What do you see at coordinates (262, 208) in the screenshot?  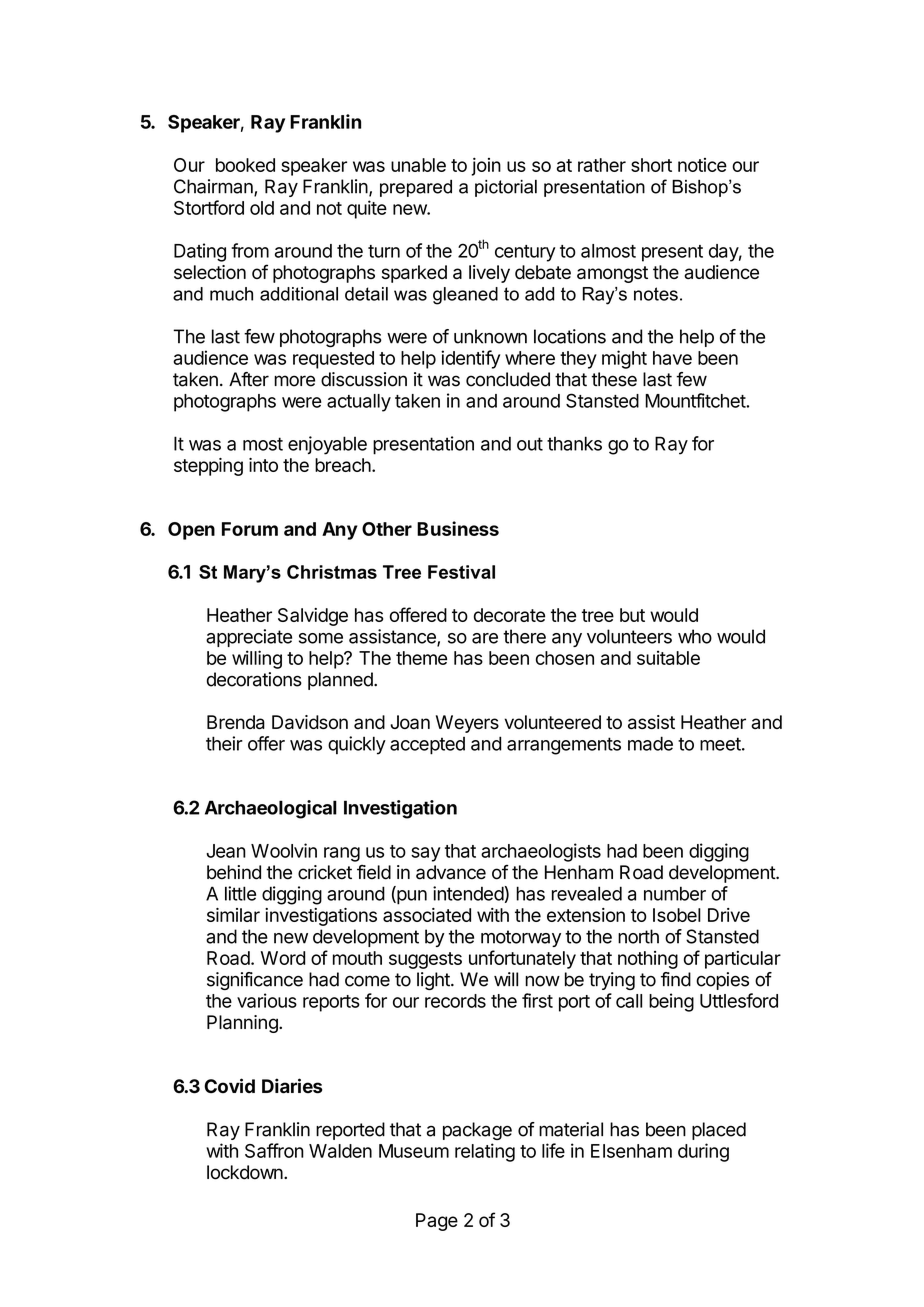 I see `old` at bounding box center [262, 208].
